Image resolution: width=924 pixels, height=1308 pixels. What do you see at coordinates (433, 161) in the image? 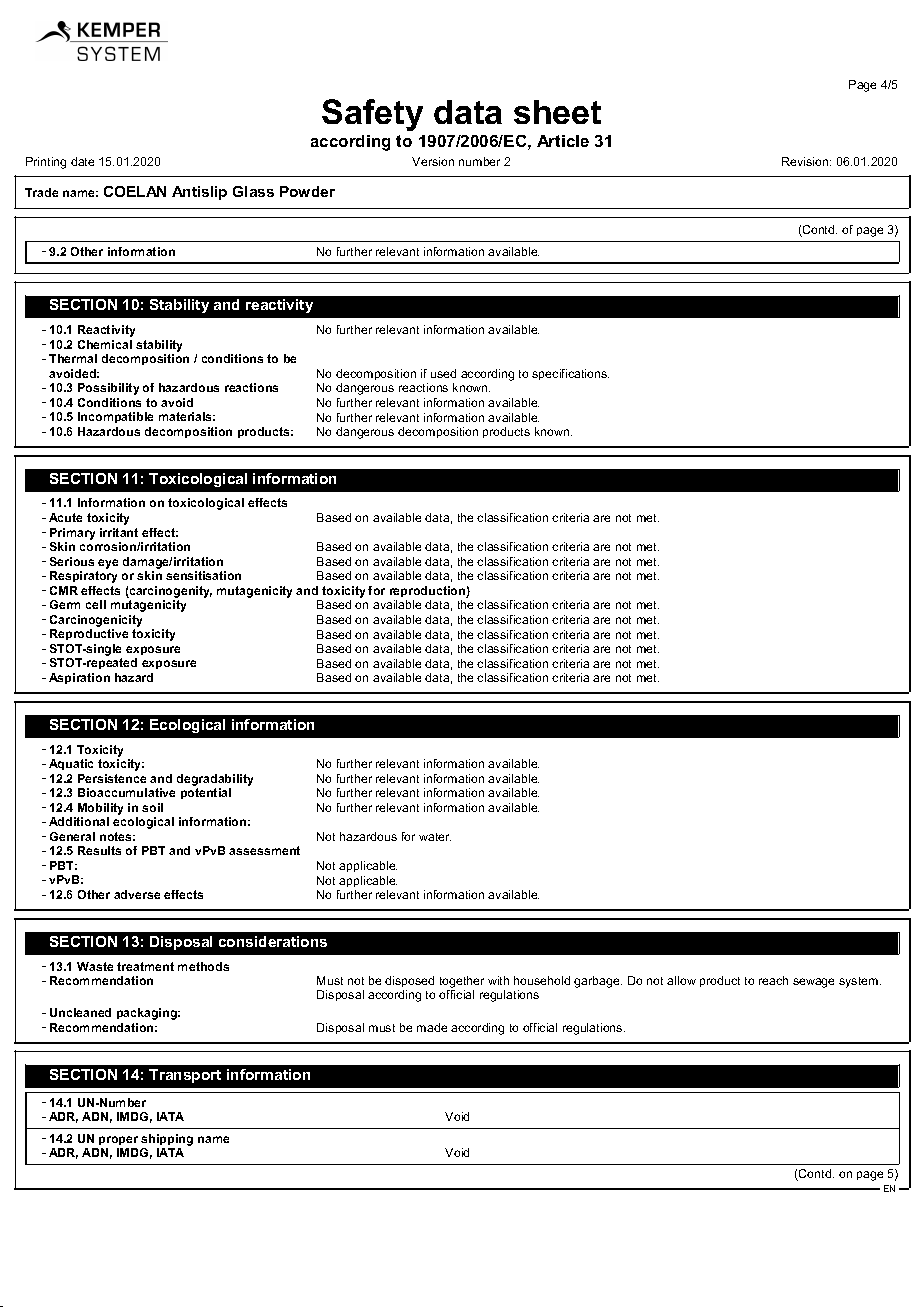
I see `Version` at bounding box center [433, 161].
